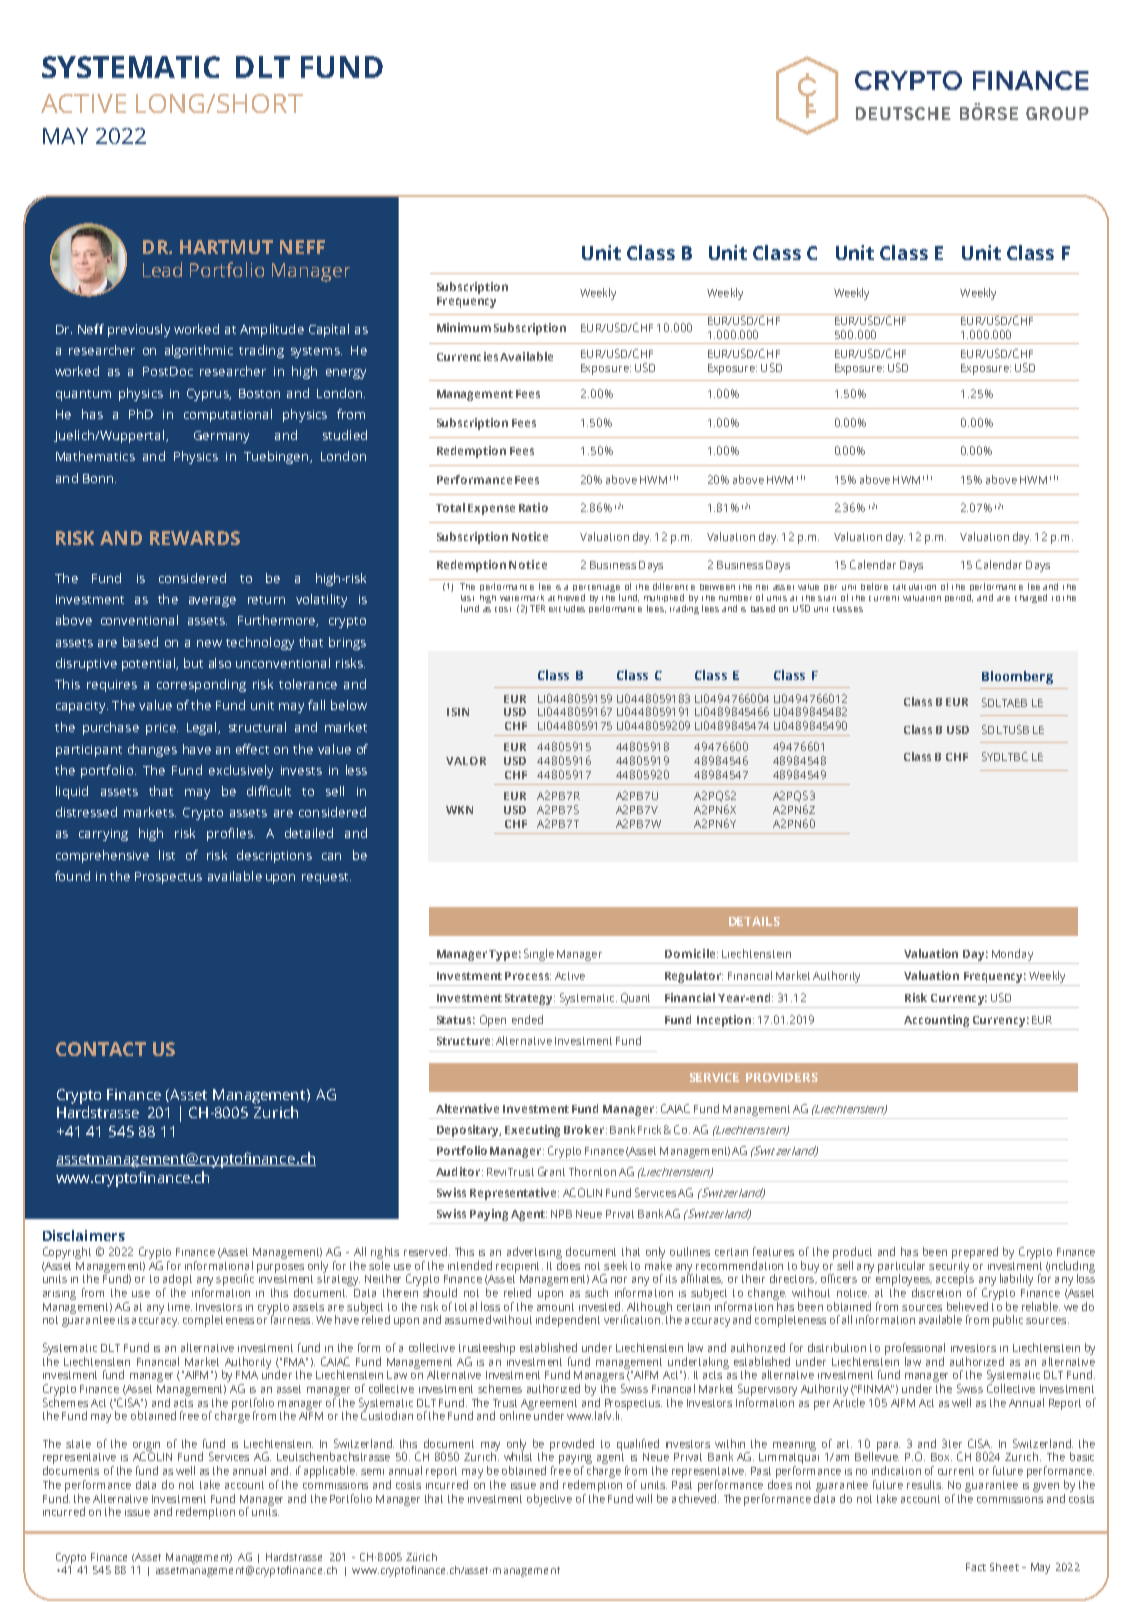 This screenshot has height=1602, width=1132. What do you see at coordinates (466, 761) in the screenshot?
I see `VALOR` at bounding box center [466, 761].
